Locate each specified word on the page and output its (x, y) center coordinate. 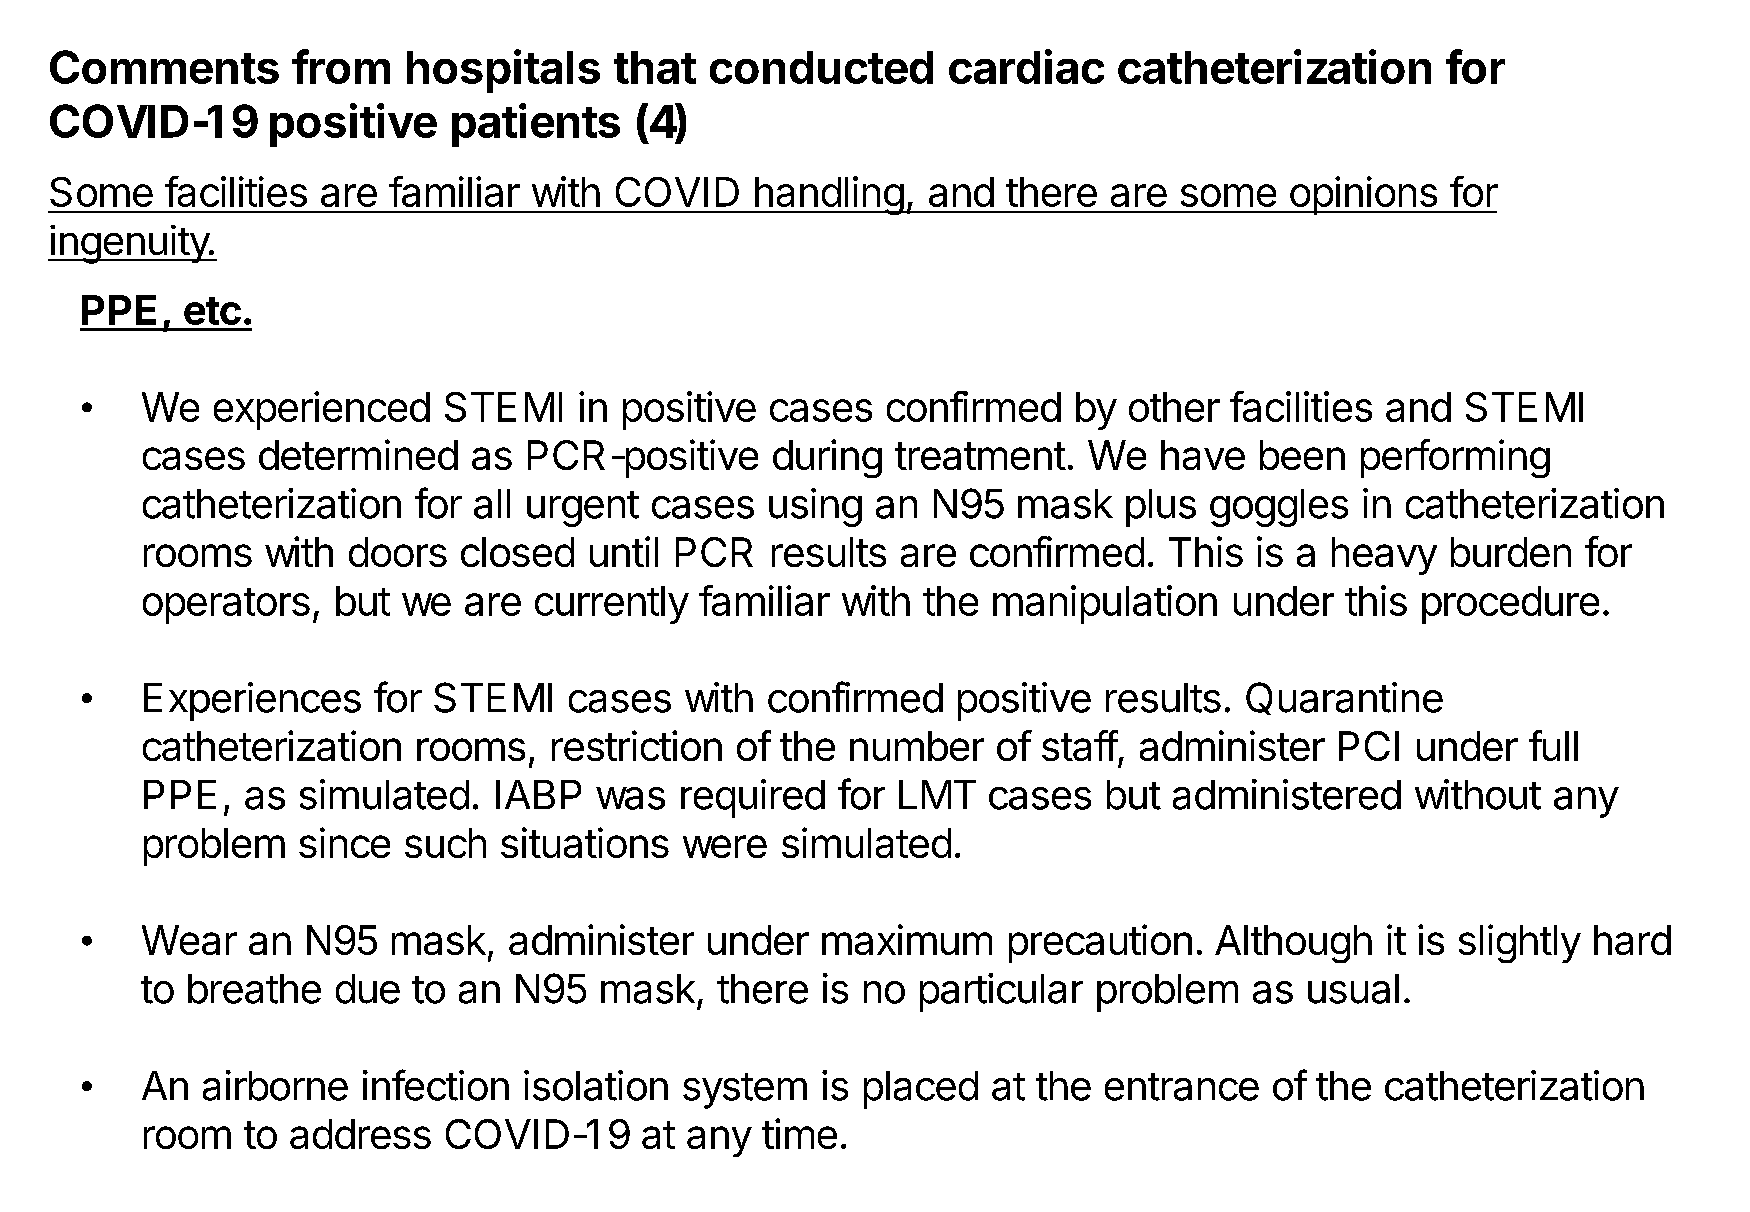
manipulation (1105, 604)
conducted (821, 67)
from (341, 66)
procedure (1510, 605)
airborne (275, 1085)
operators (226, 606)
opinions (1363, 195)
